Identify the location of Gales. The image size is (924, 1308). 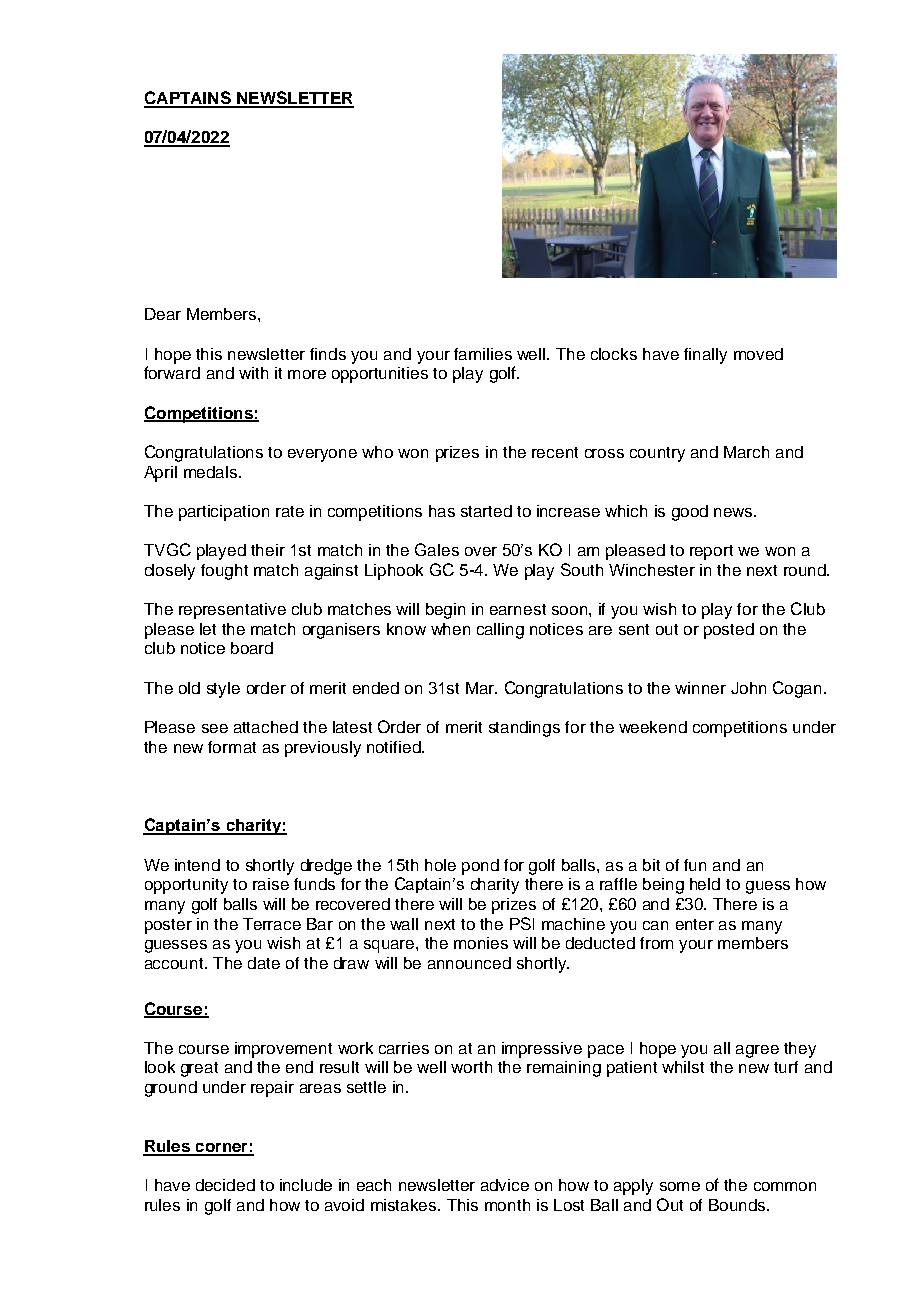
(437, 549).
